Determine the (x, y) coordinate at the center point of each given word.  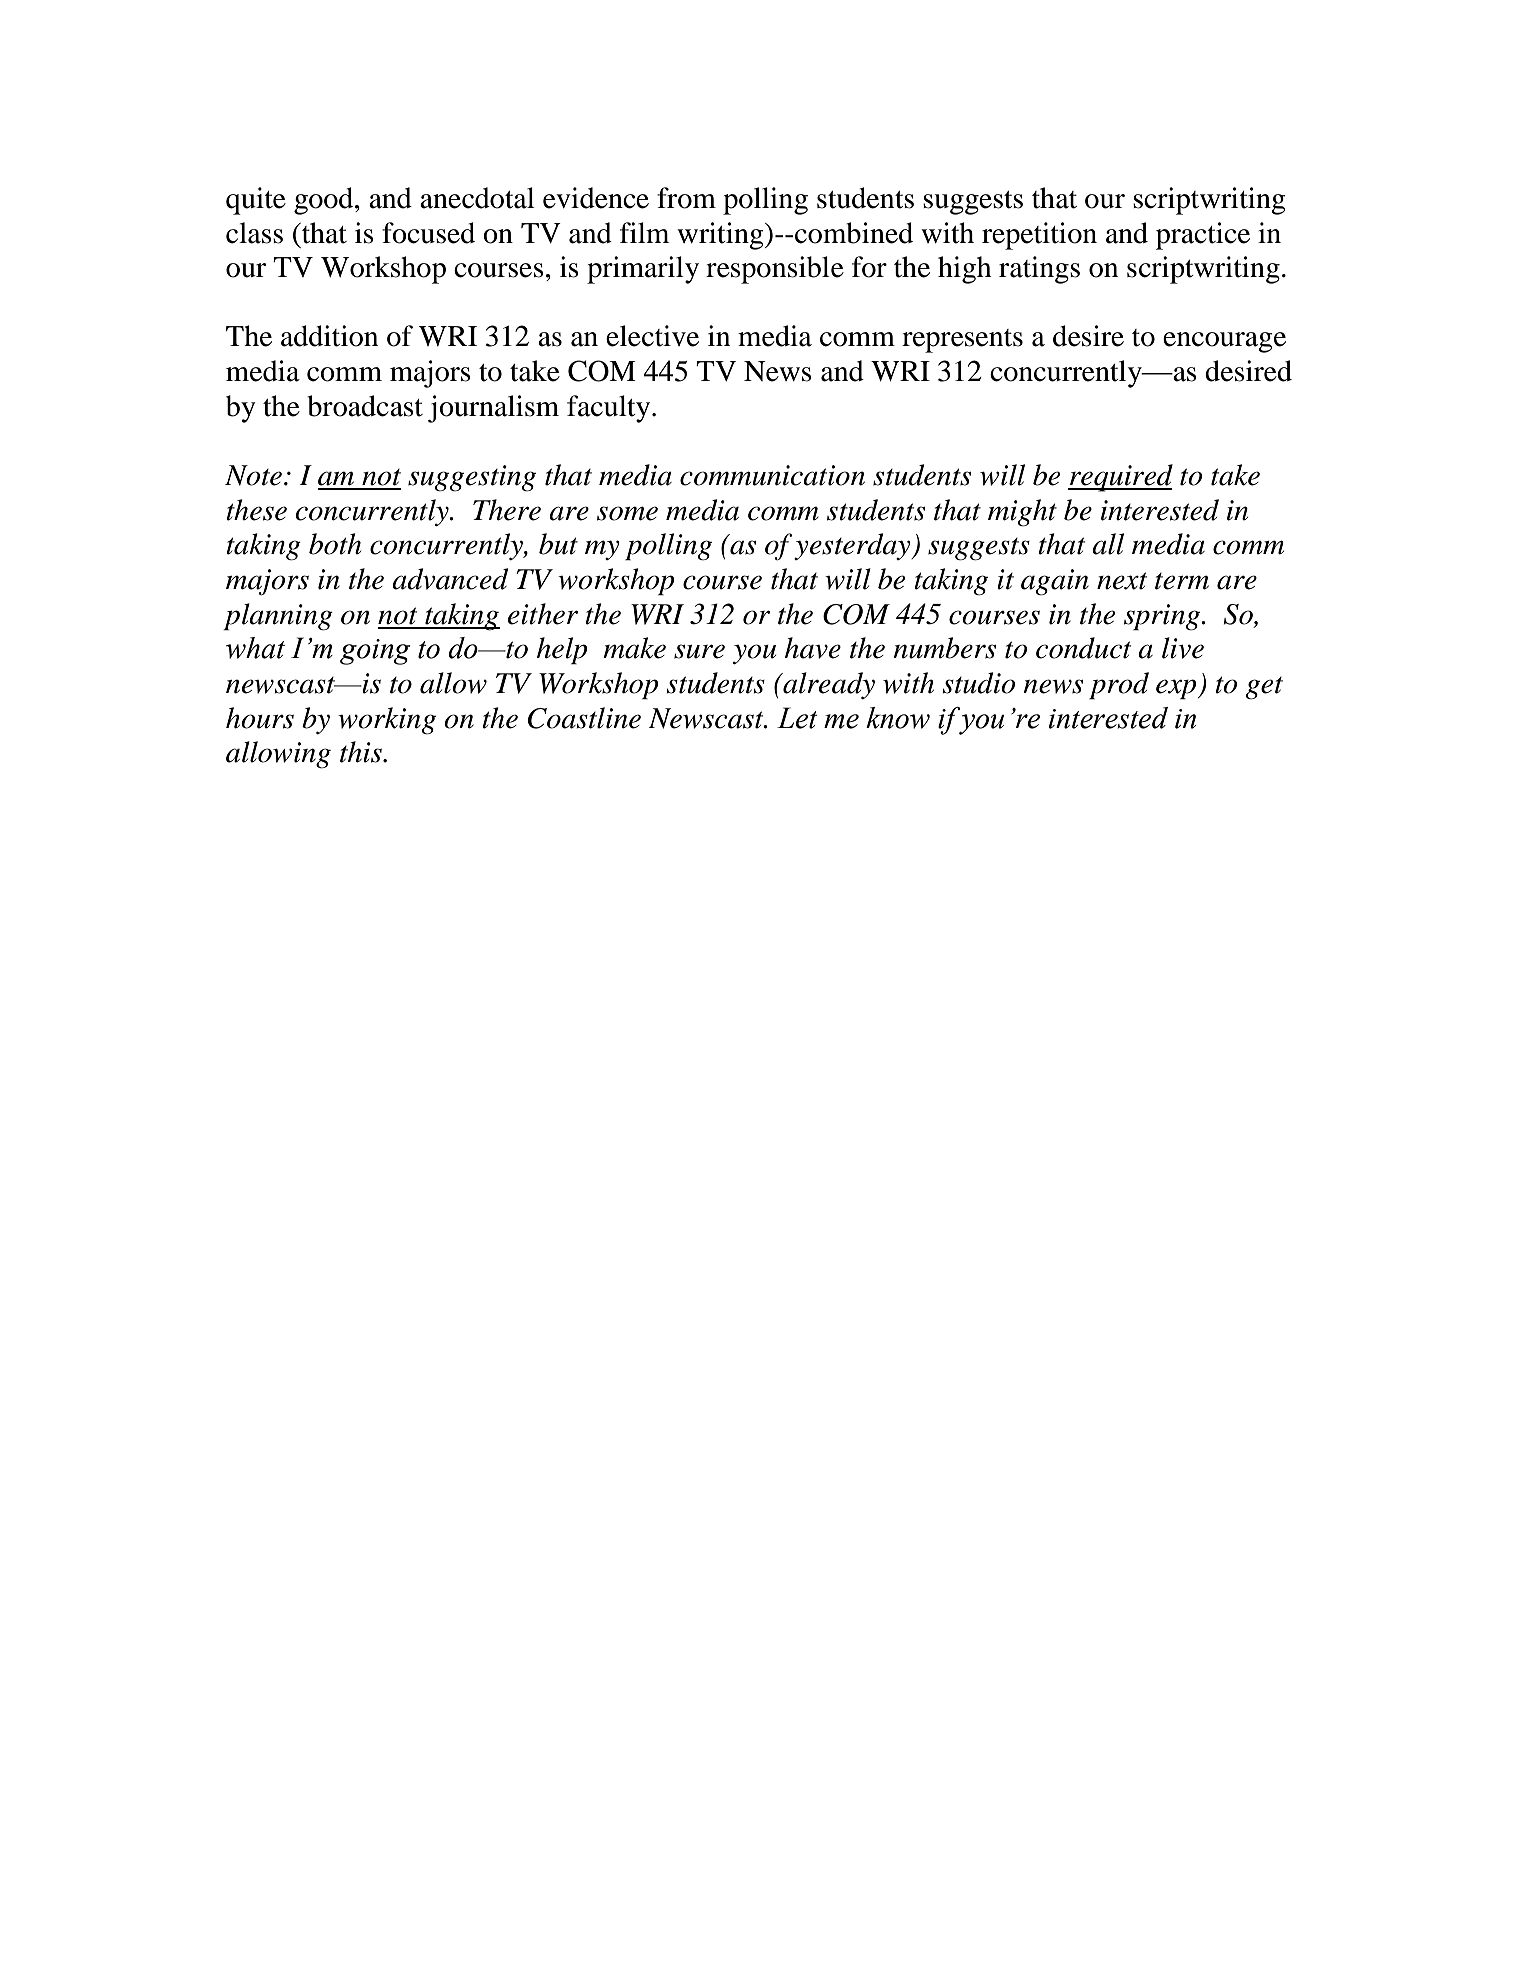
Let (797, 718)
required (1120, 478)
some (627, 513)
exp (1177, 689)
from (686, 198)
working (387, 721)
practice (1203, 236)
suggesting (472, 478)
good (325, 201)
